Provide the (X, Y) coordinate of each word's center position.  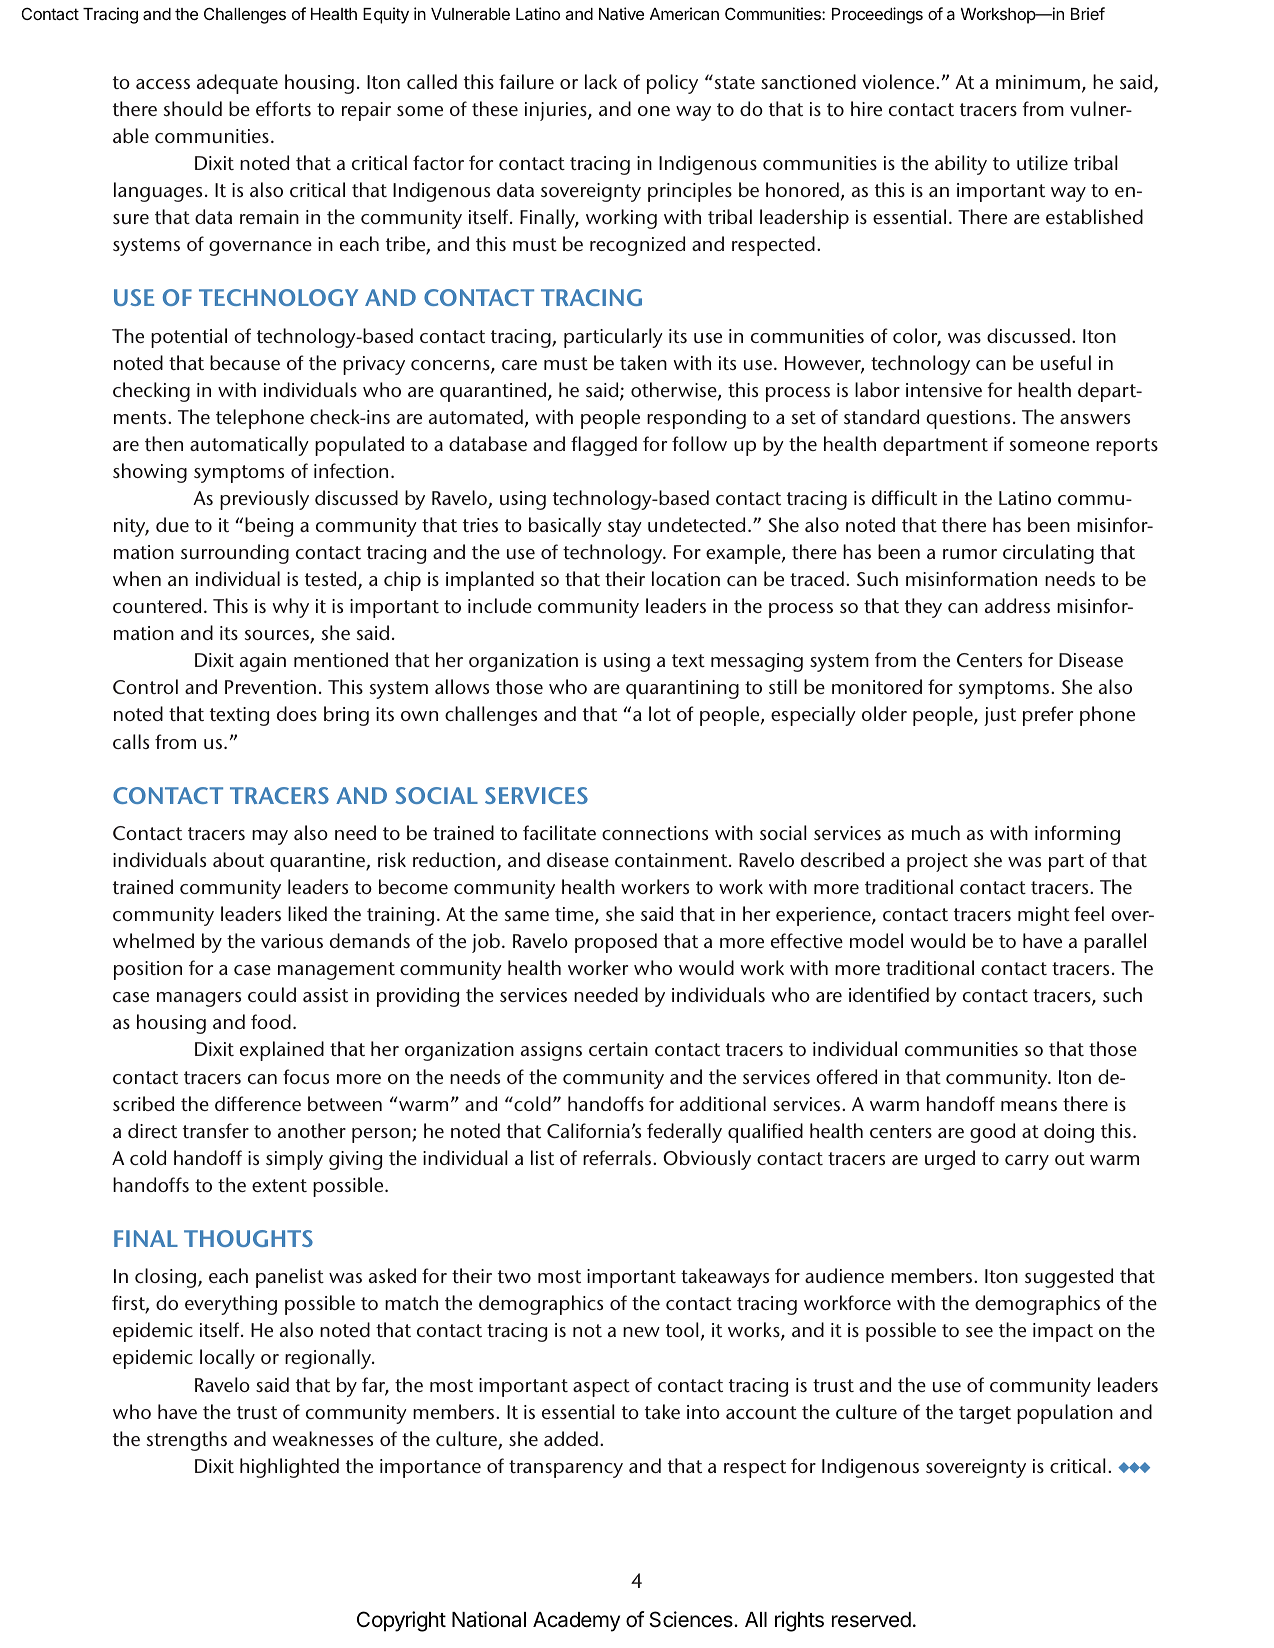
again (263, 662)
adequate (237, 84)
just (1000, 716)
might (1044, 916)
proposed (616, 943)
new (641, 1332)
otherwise (675, 391)
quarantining (682, 689)
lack (601, 81)
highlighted (289, 1468)
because (245, 362)
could (272, 994)
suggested (1069, 1278)
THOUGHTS (248, 1238)
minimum (1038, 82)
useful (1066, 362)
